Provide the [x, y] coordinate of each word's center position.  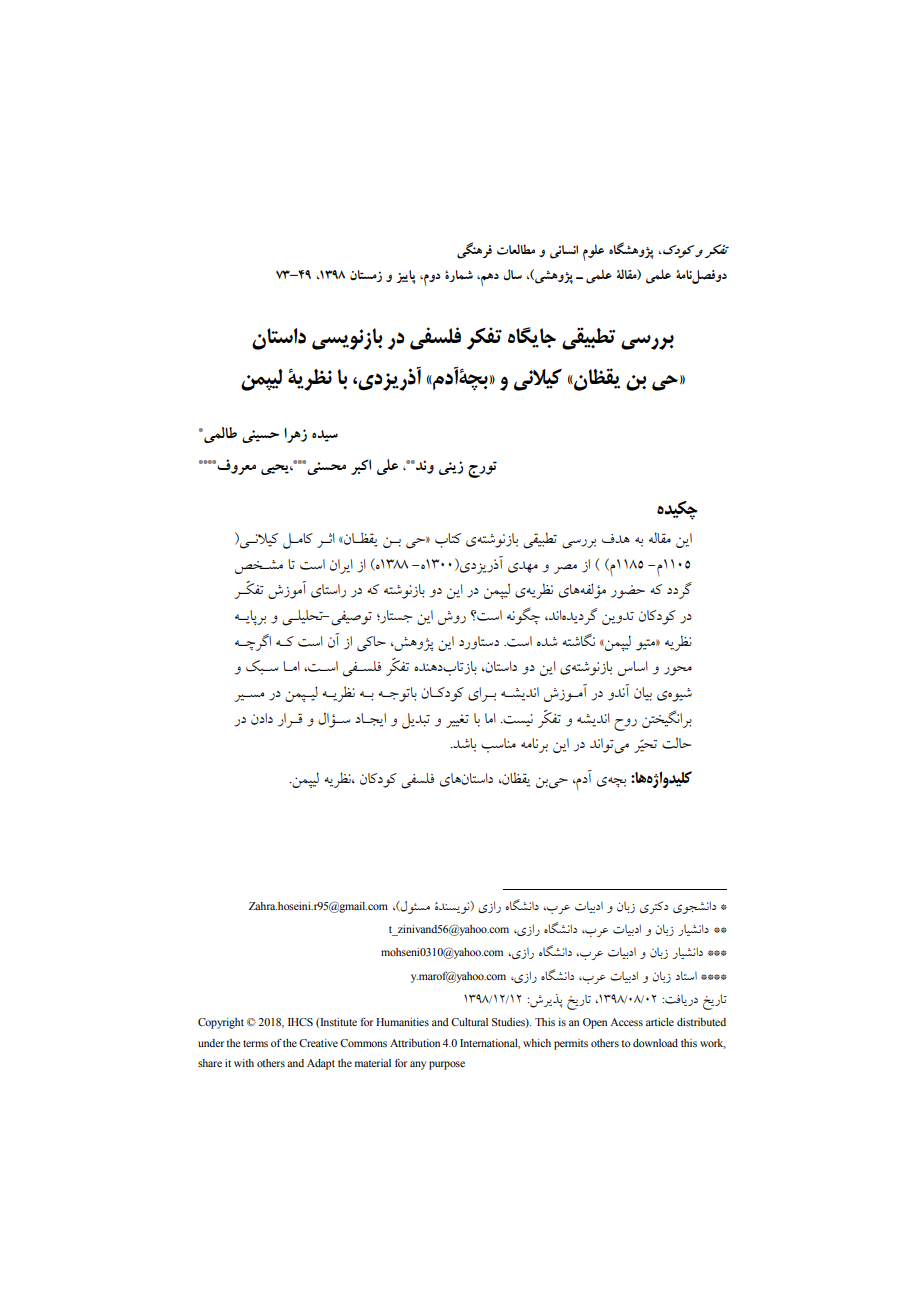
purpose [447, 1065]
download [655, 1043]
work [713, 1044]
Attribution [415, 1043]
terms [255, 1043]
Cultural [469, 1022]
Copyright [221, 1023]
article [660, 1022]
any [418, 1065]
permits [571, 1044]
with [244, 1063]
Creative [318, 1043]
